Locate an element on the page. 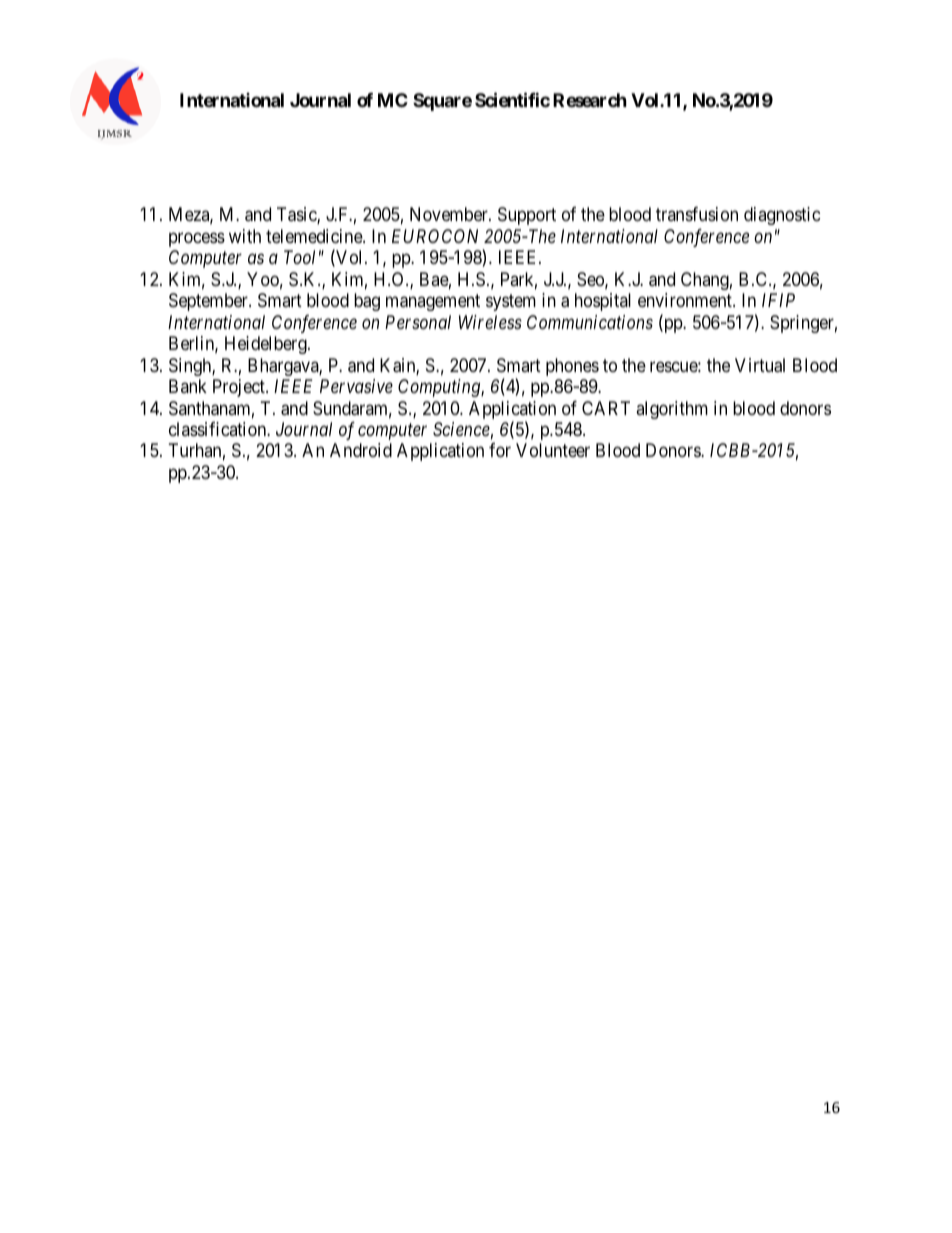  Support is located at coordinates (527, 216).
